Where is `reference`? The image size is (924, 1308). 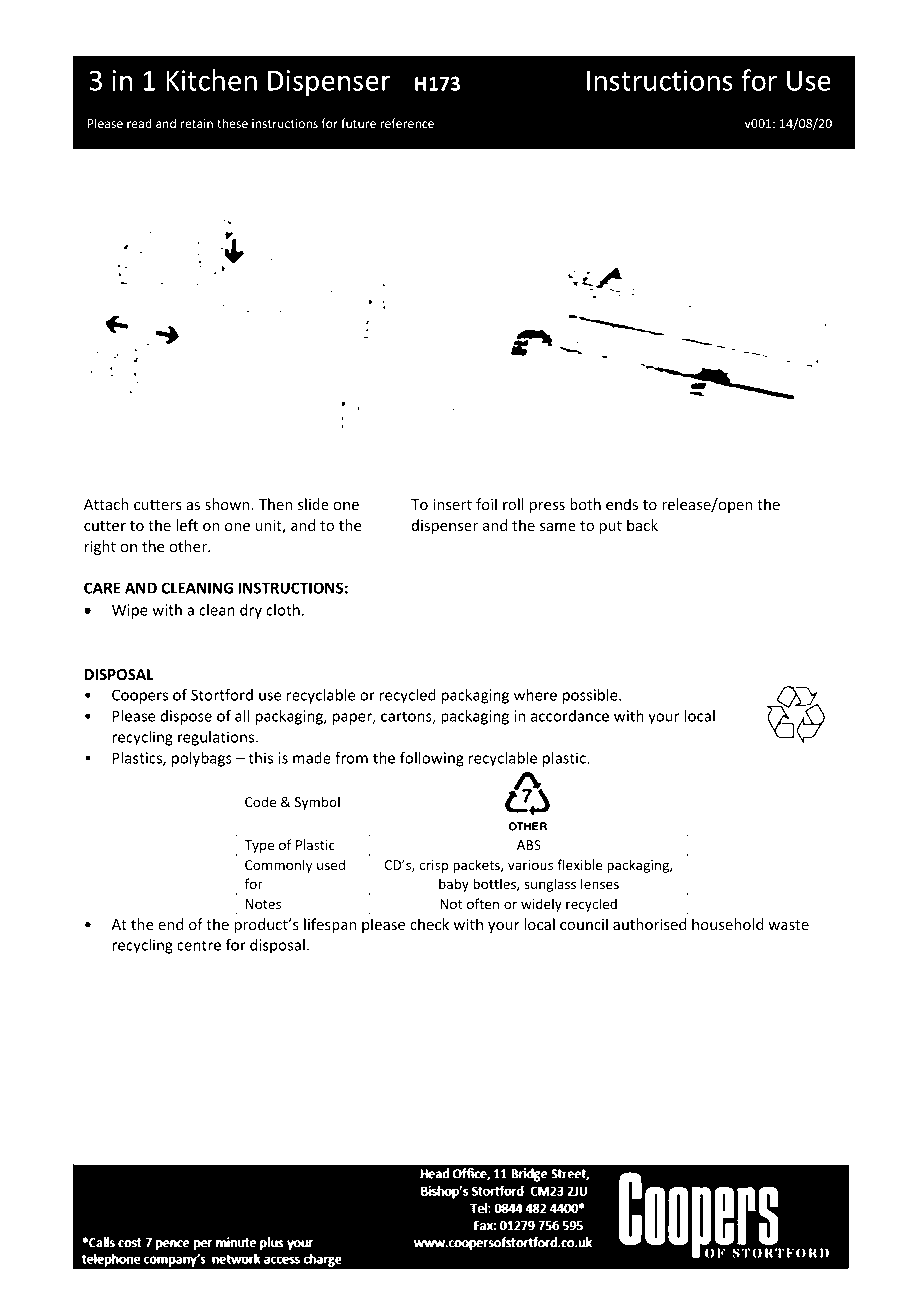 reference is located at coordinates (407, 123).
